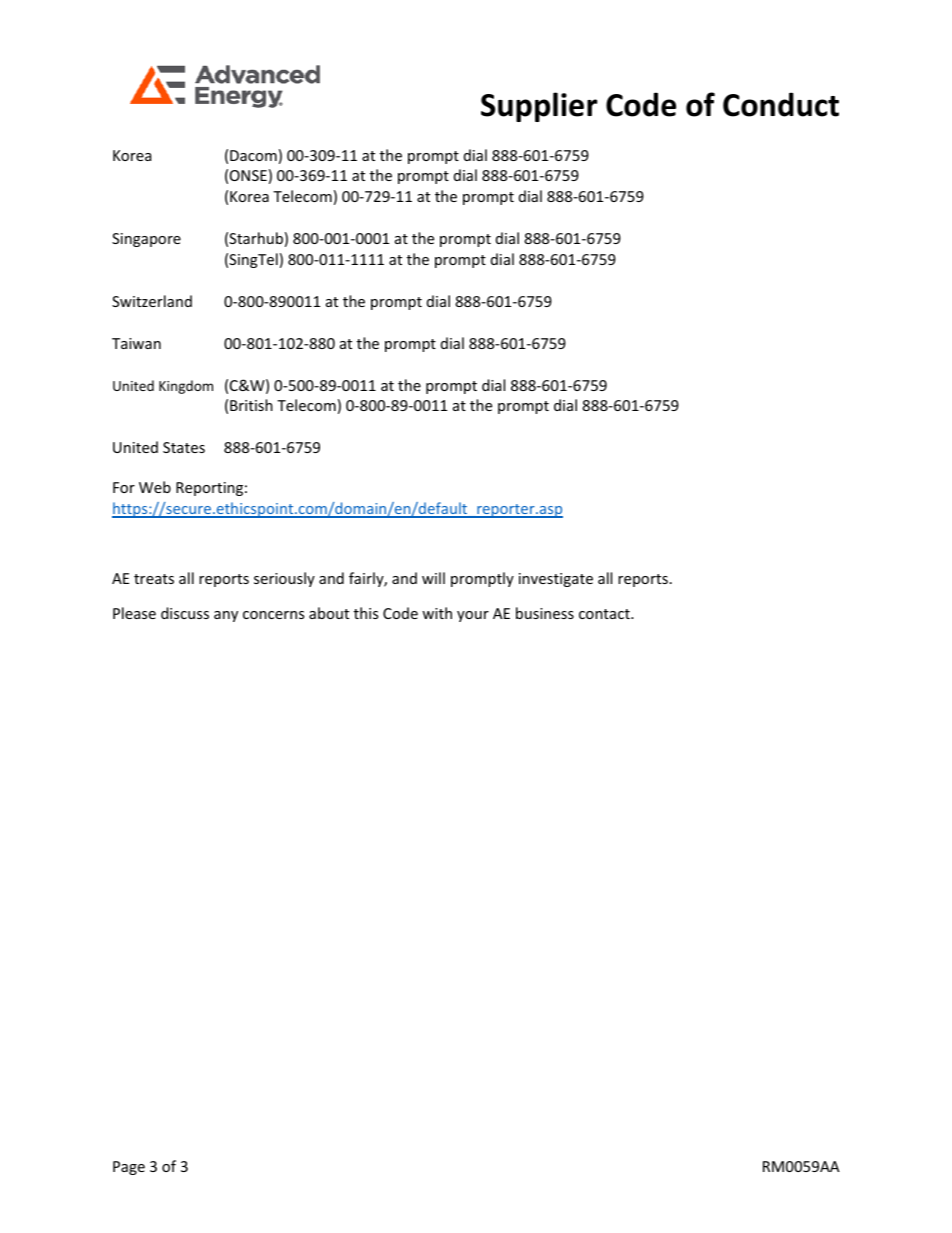  What do you see at coordinates (539, 107) in the screenshot?
I see `Supplier` at bounding box center [539, 107].
